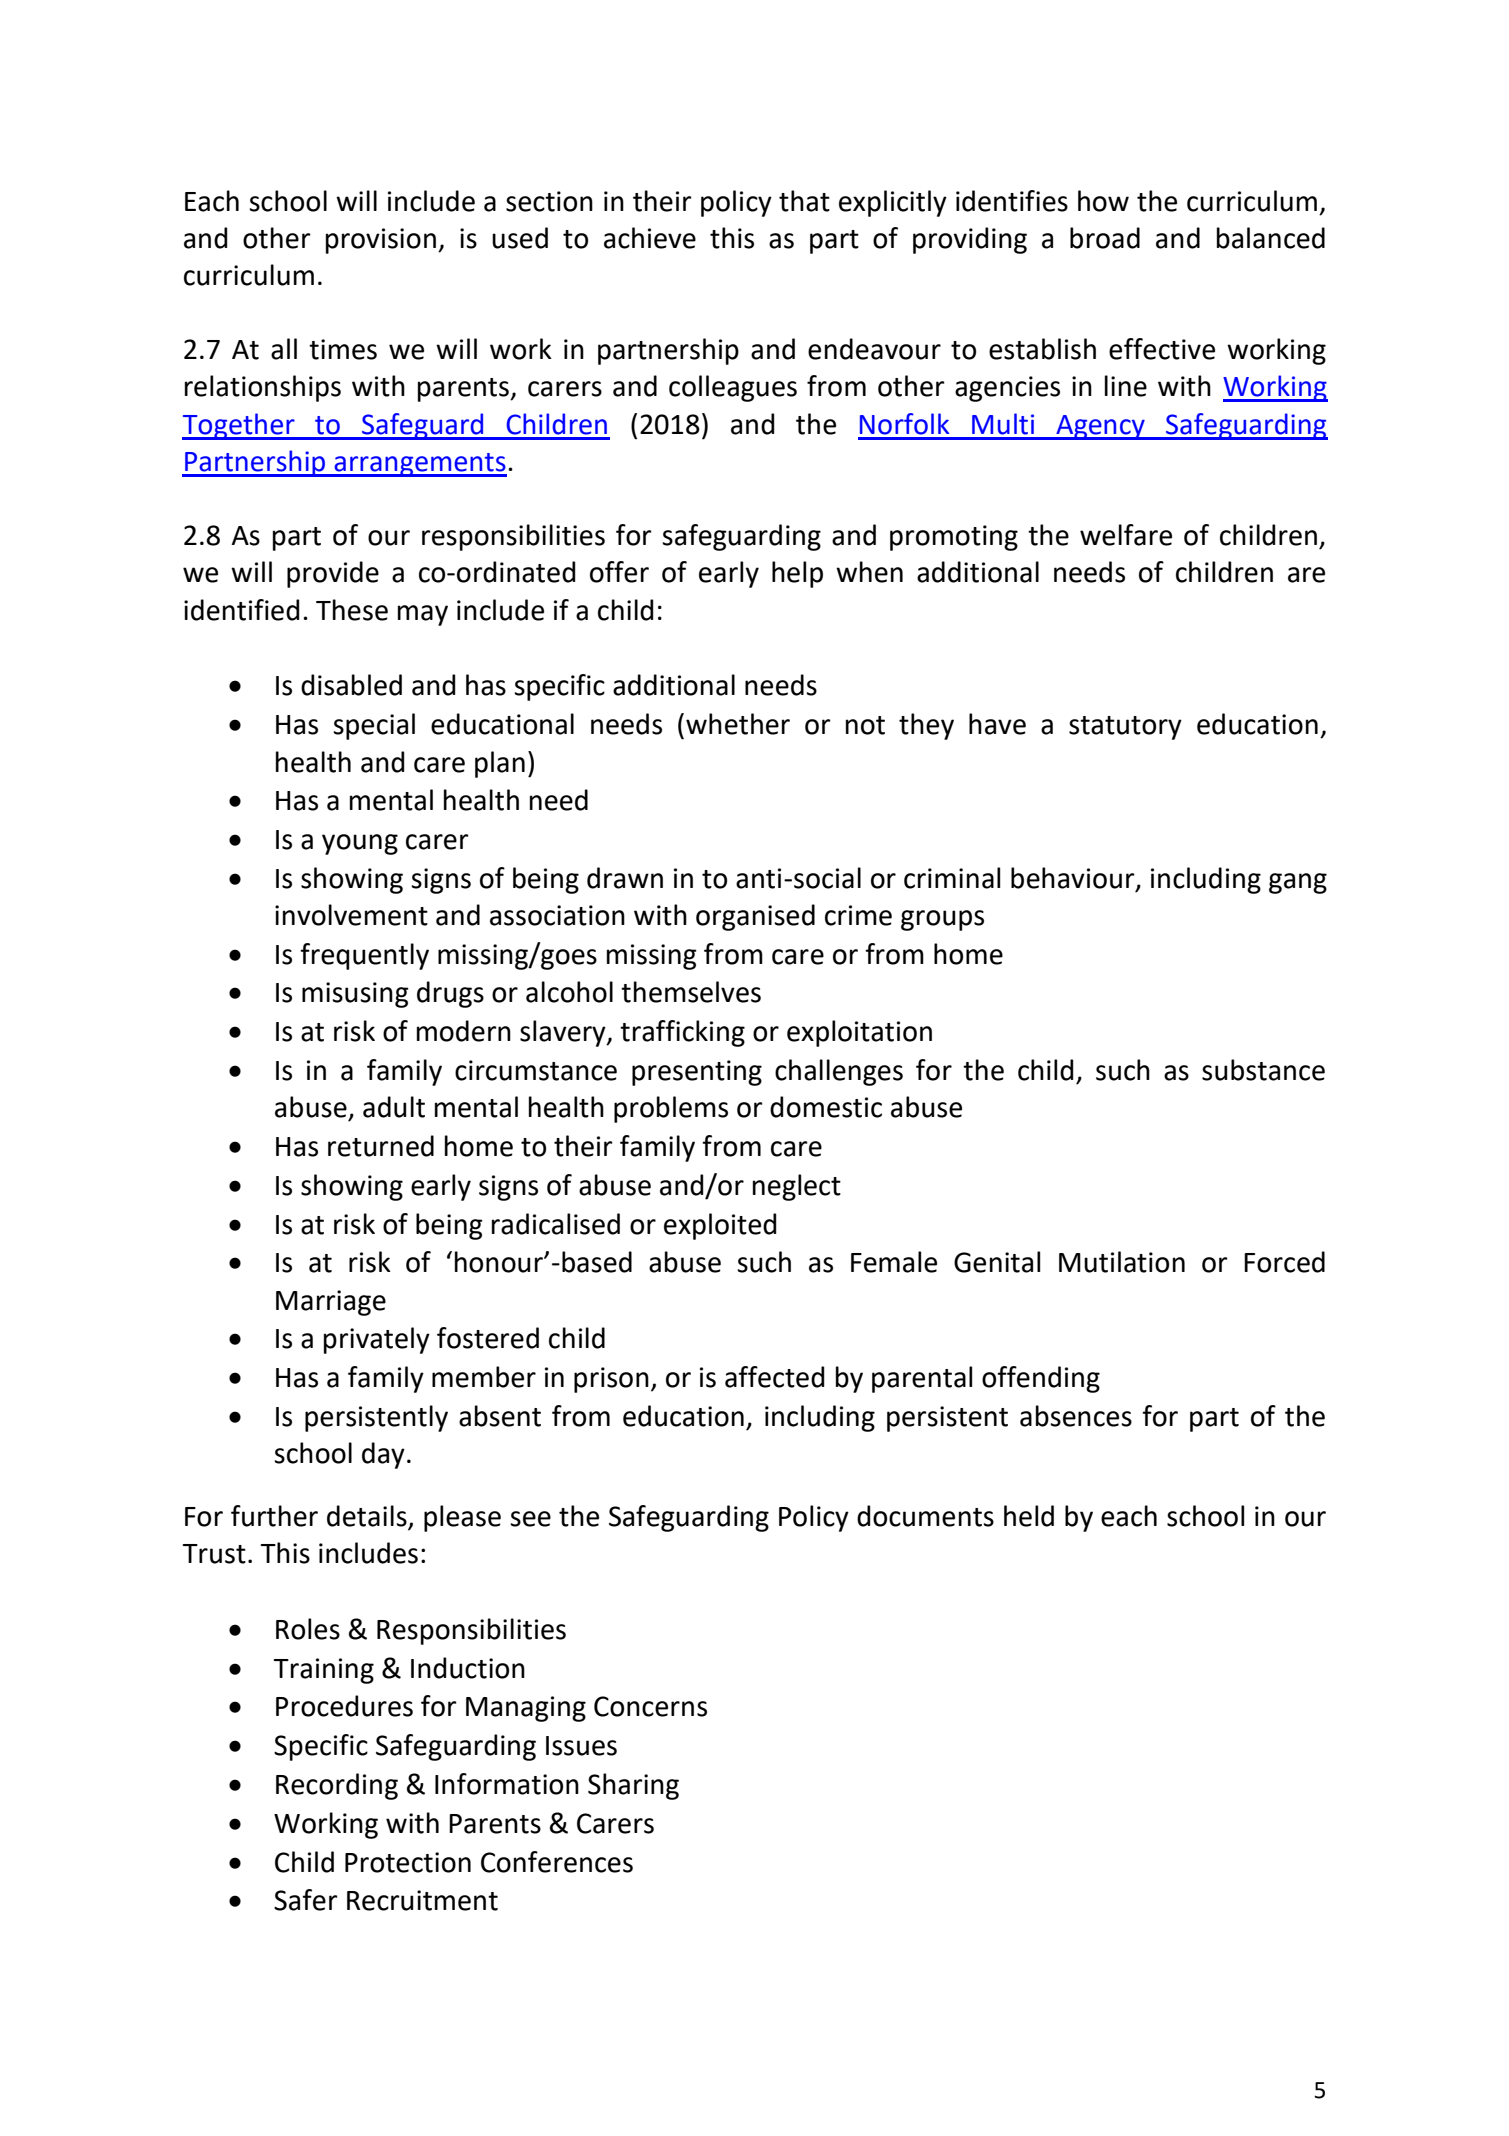 This image has height=2136, width=1509. I want to click on provision, so click(381, 241).
